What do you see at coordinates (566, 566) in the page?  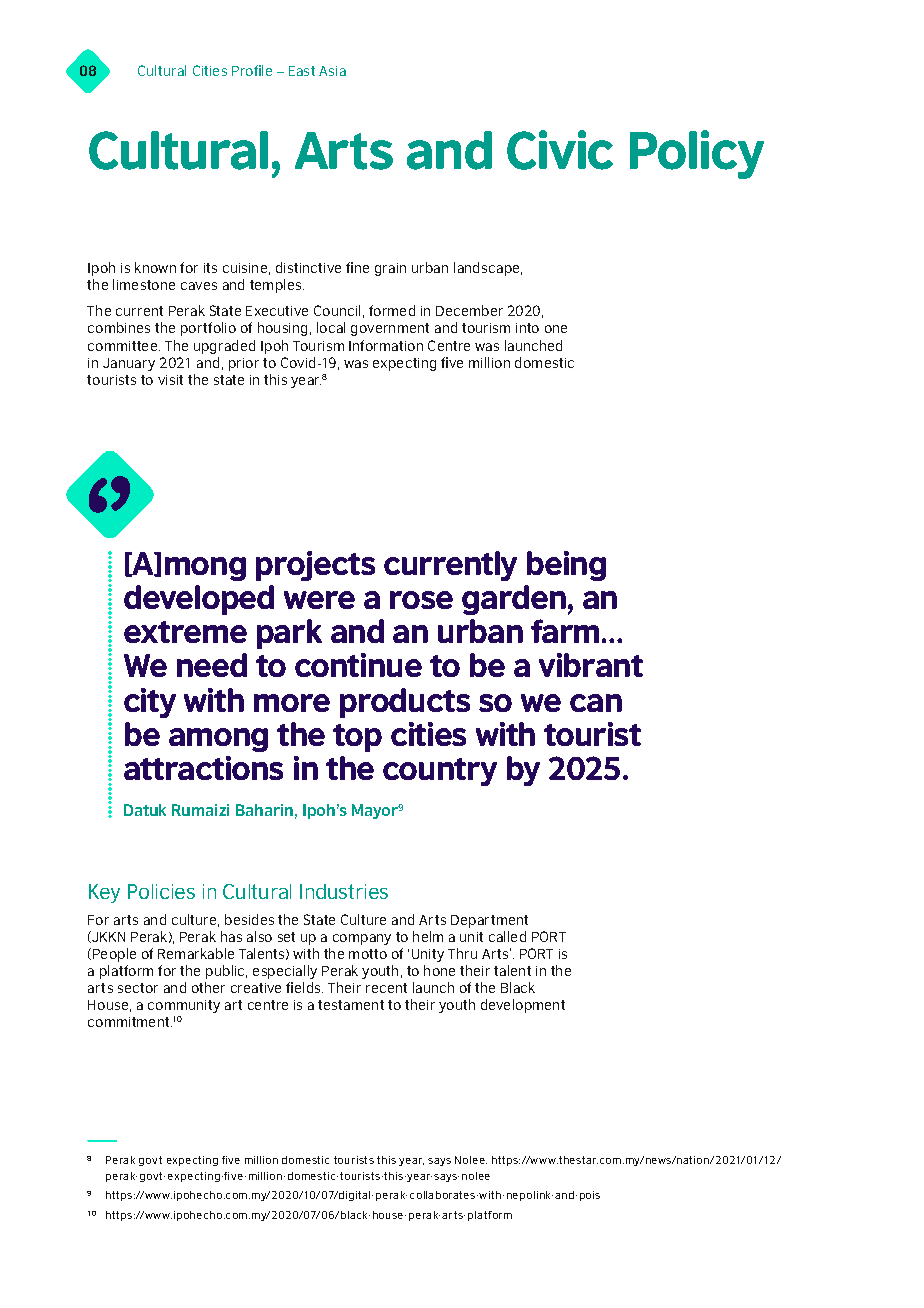 I see `being` at bounding box center [566, 566].
